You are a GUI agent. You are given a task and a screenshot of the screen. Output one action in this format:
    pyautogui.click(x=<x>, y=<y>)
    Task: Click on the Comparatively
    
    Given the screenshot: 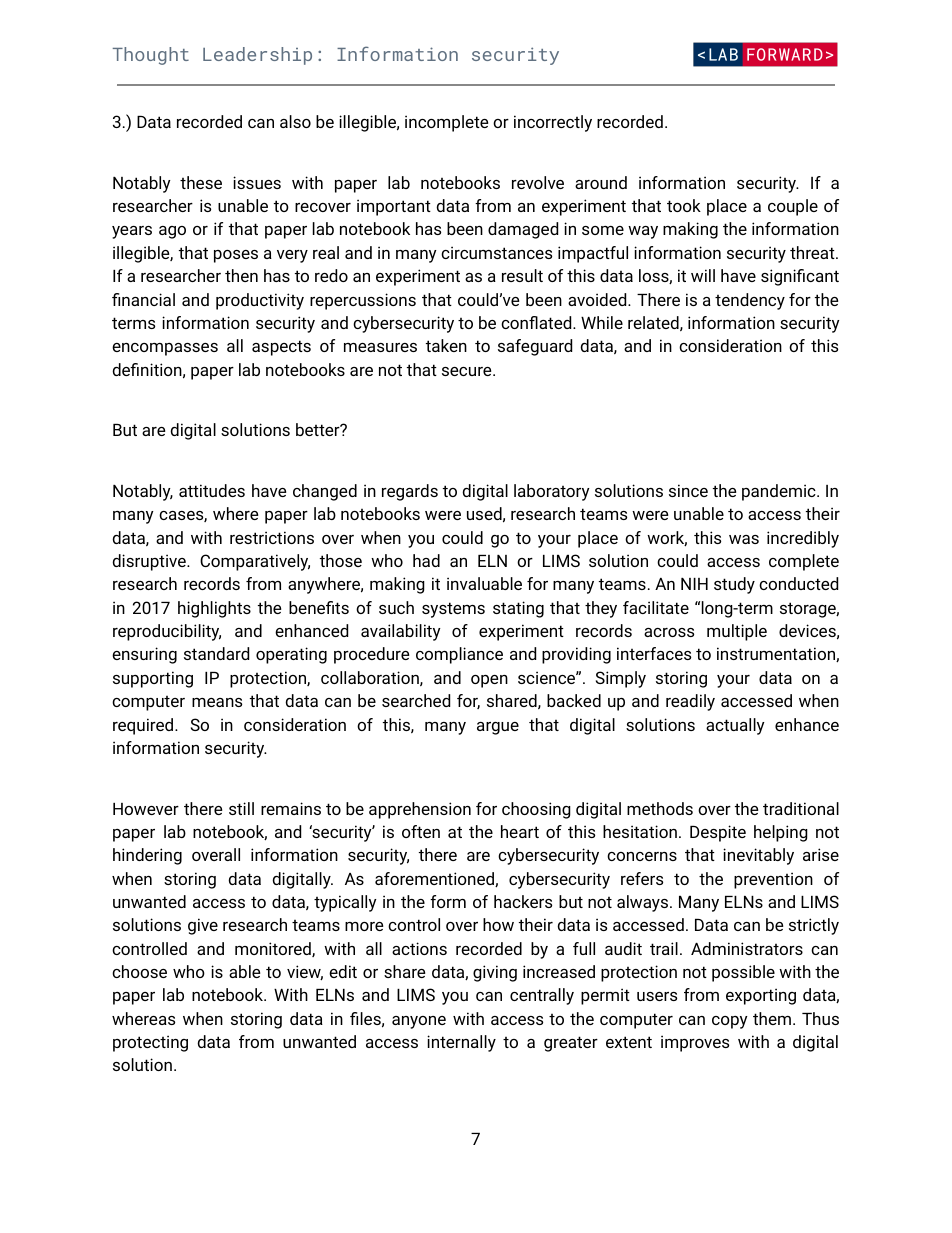 What is the action you would take?
    pyautogui.click(x=255, y=562)
